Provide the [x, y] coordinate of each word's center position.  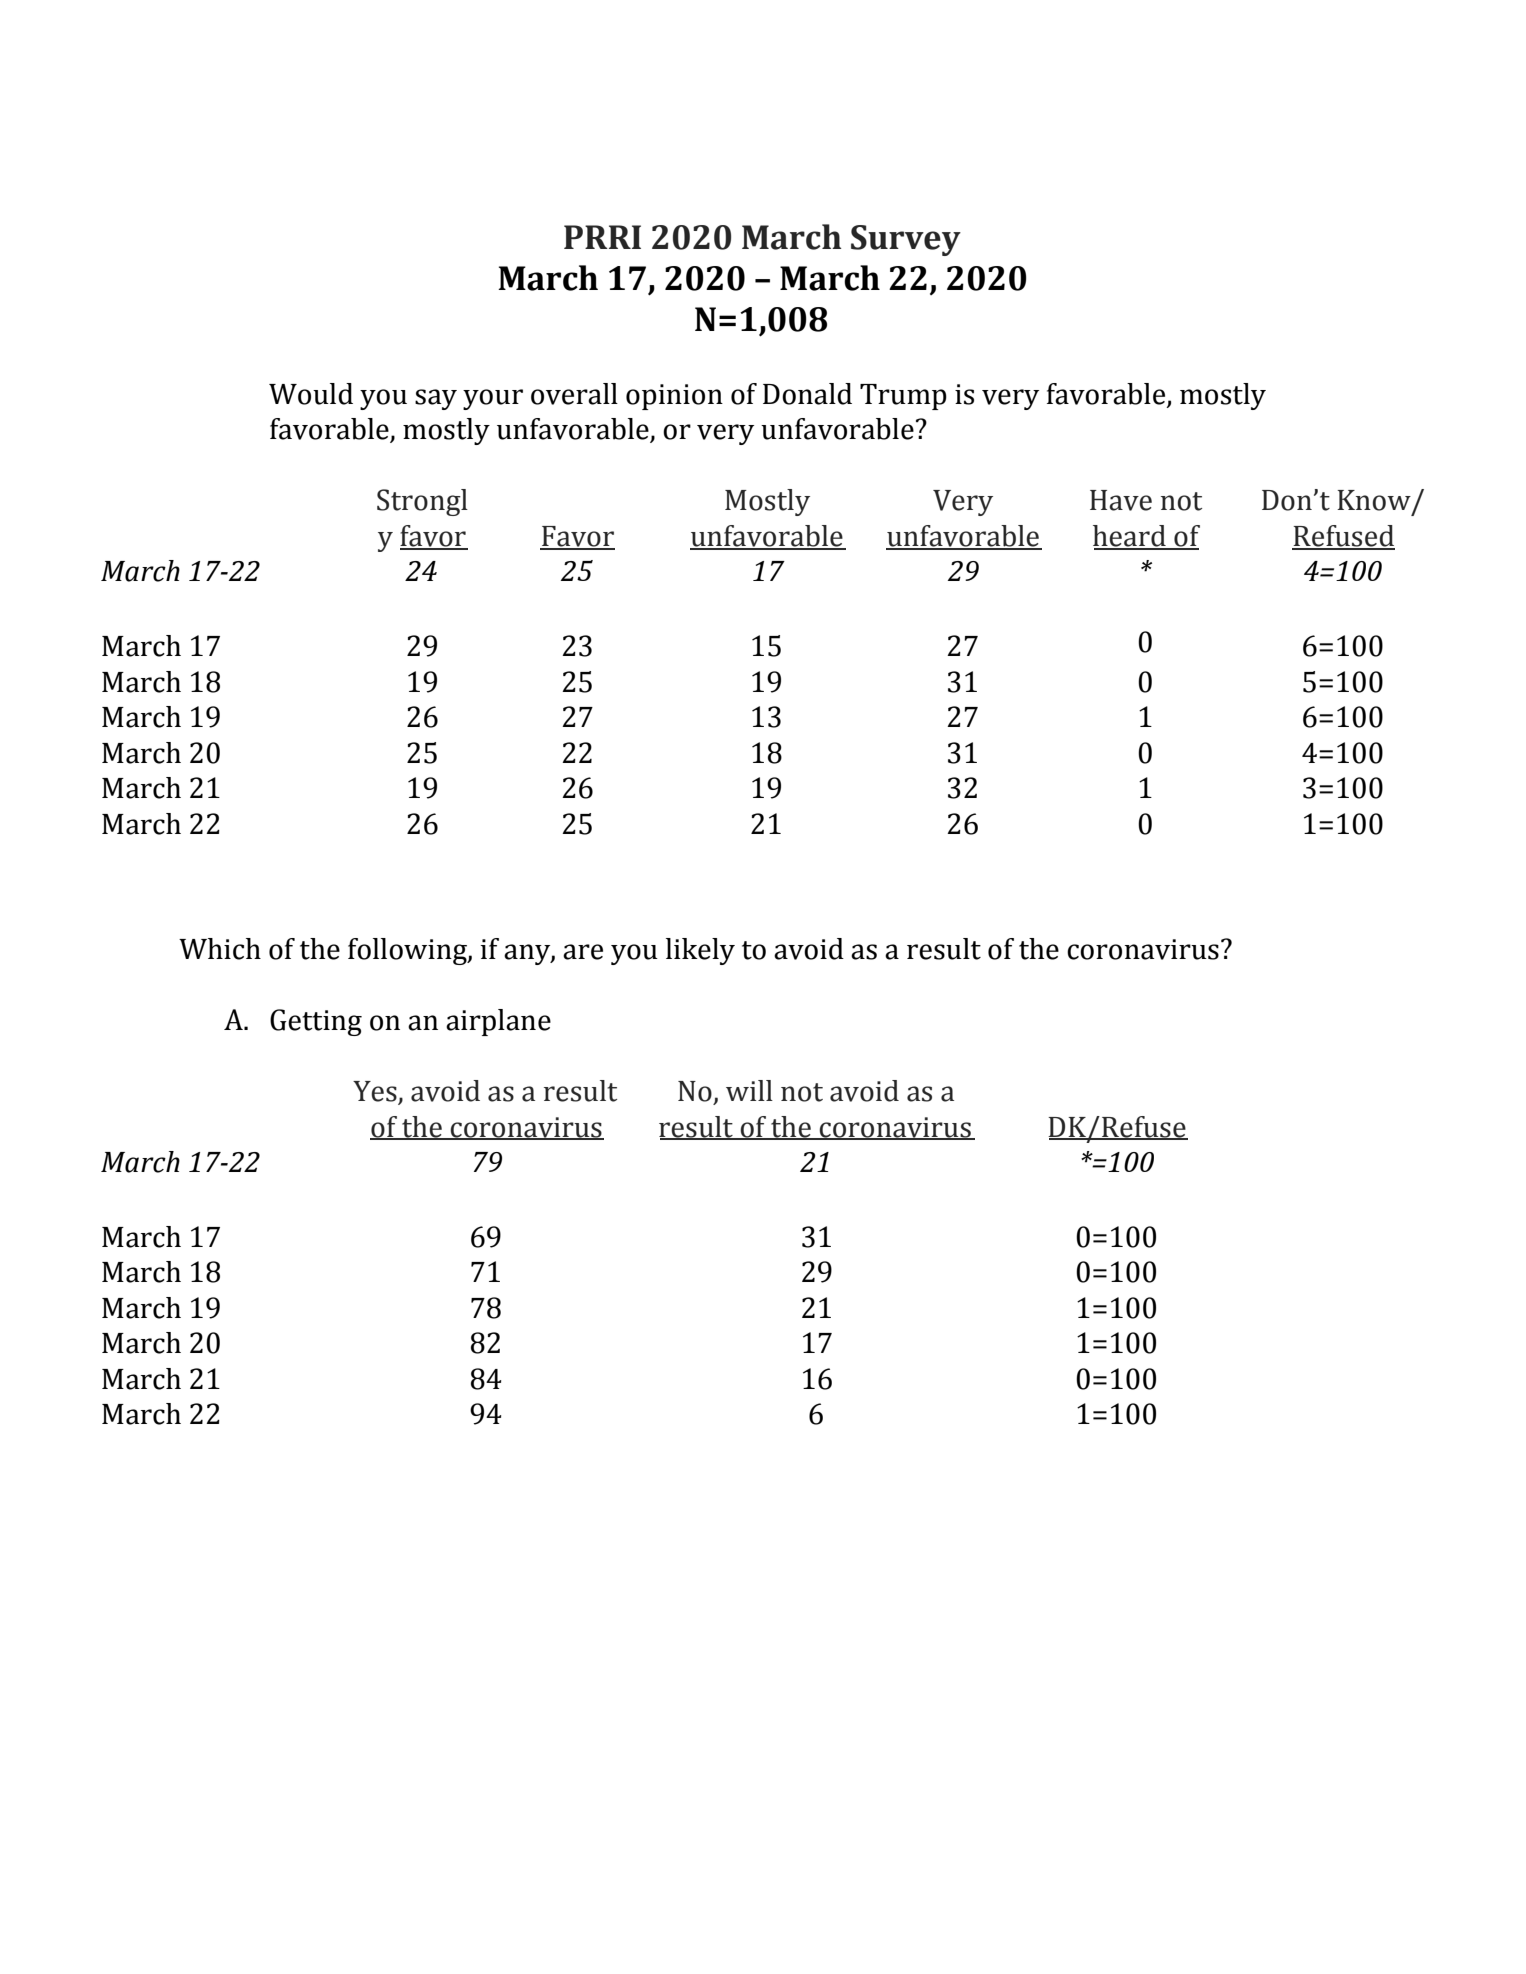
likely [700, 951]
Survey [906, 240]
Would [311, 394]
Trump [903, 397]
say [436, 399]
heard [1130, 537]
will [749, 1090]
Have [1121, 500]
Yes [376, 1092]
